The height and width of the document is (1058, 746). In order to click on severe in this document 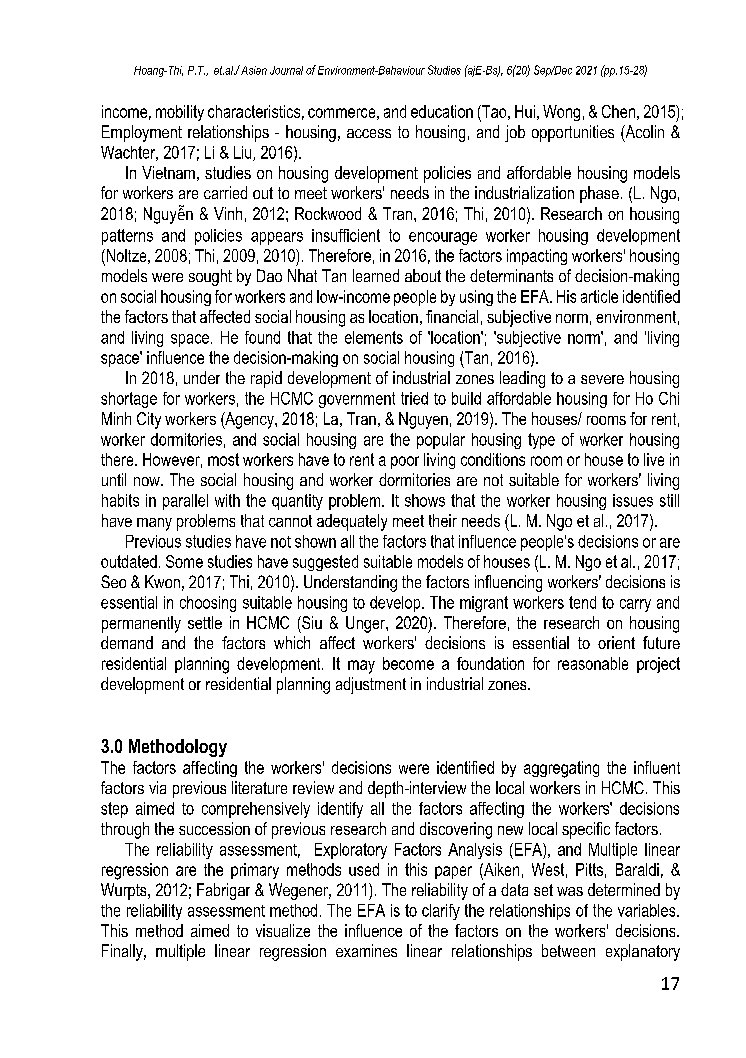, I will do `click(602, 379)`.
